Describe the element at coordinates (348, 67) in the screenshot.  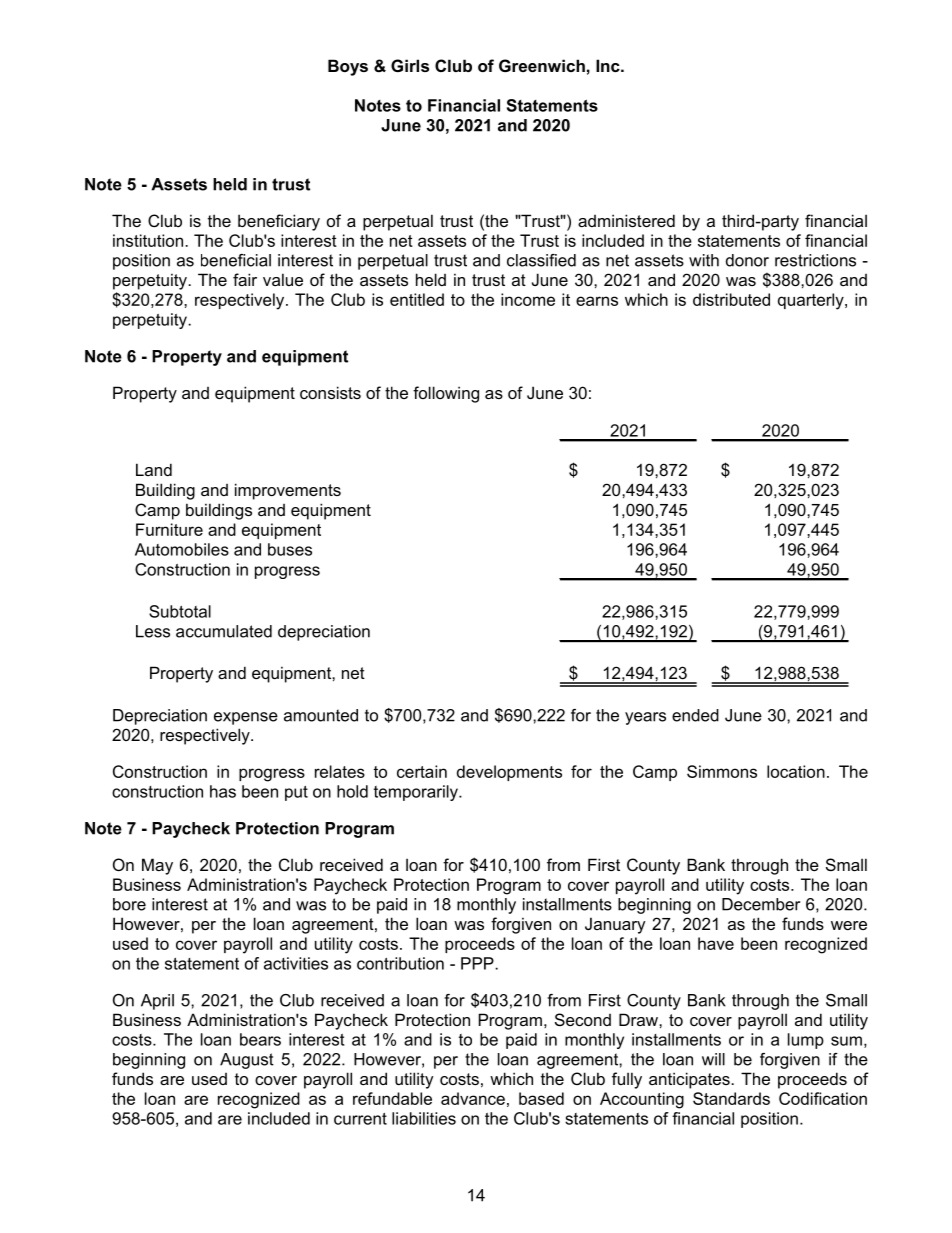
I see `Boys` at that location.
